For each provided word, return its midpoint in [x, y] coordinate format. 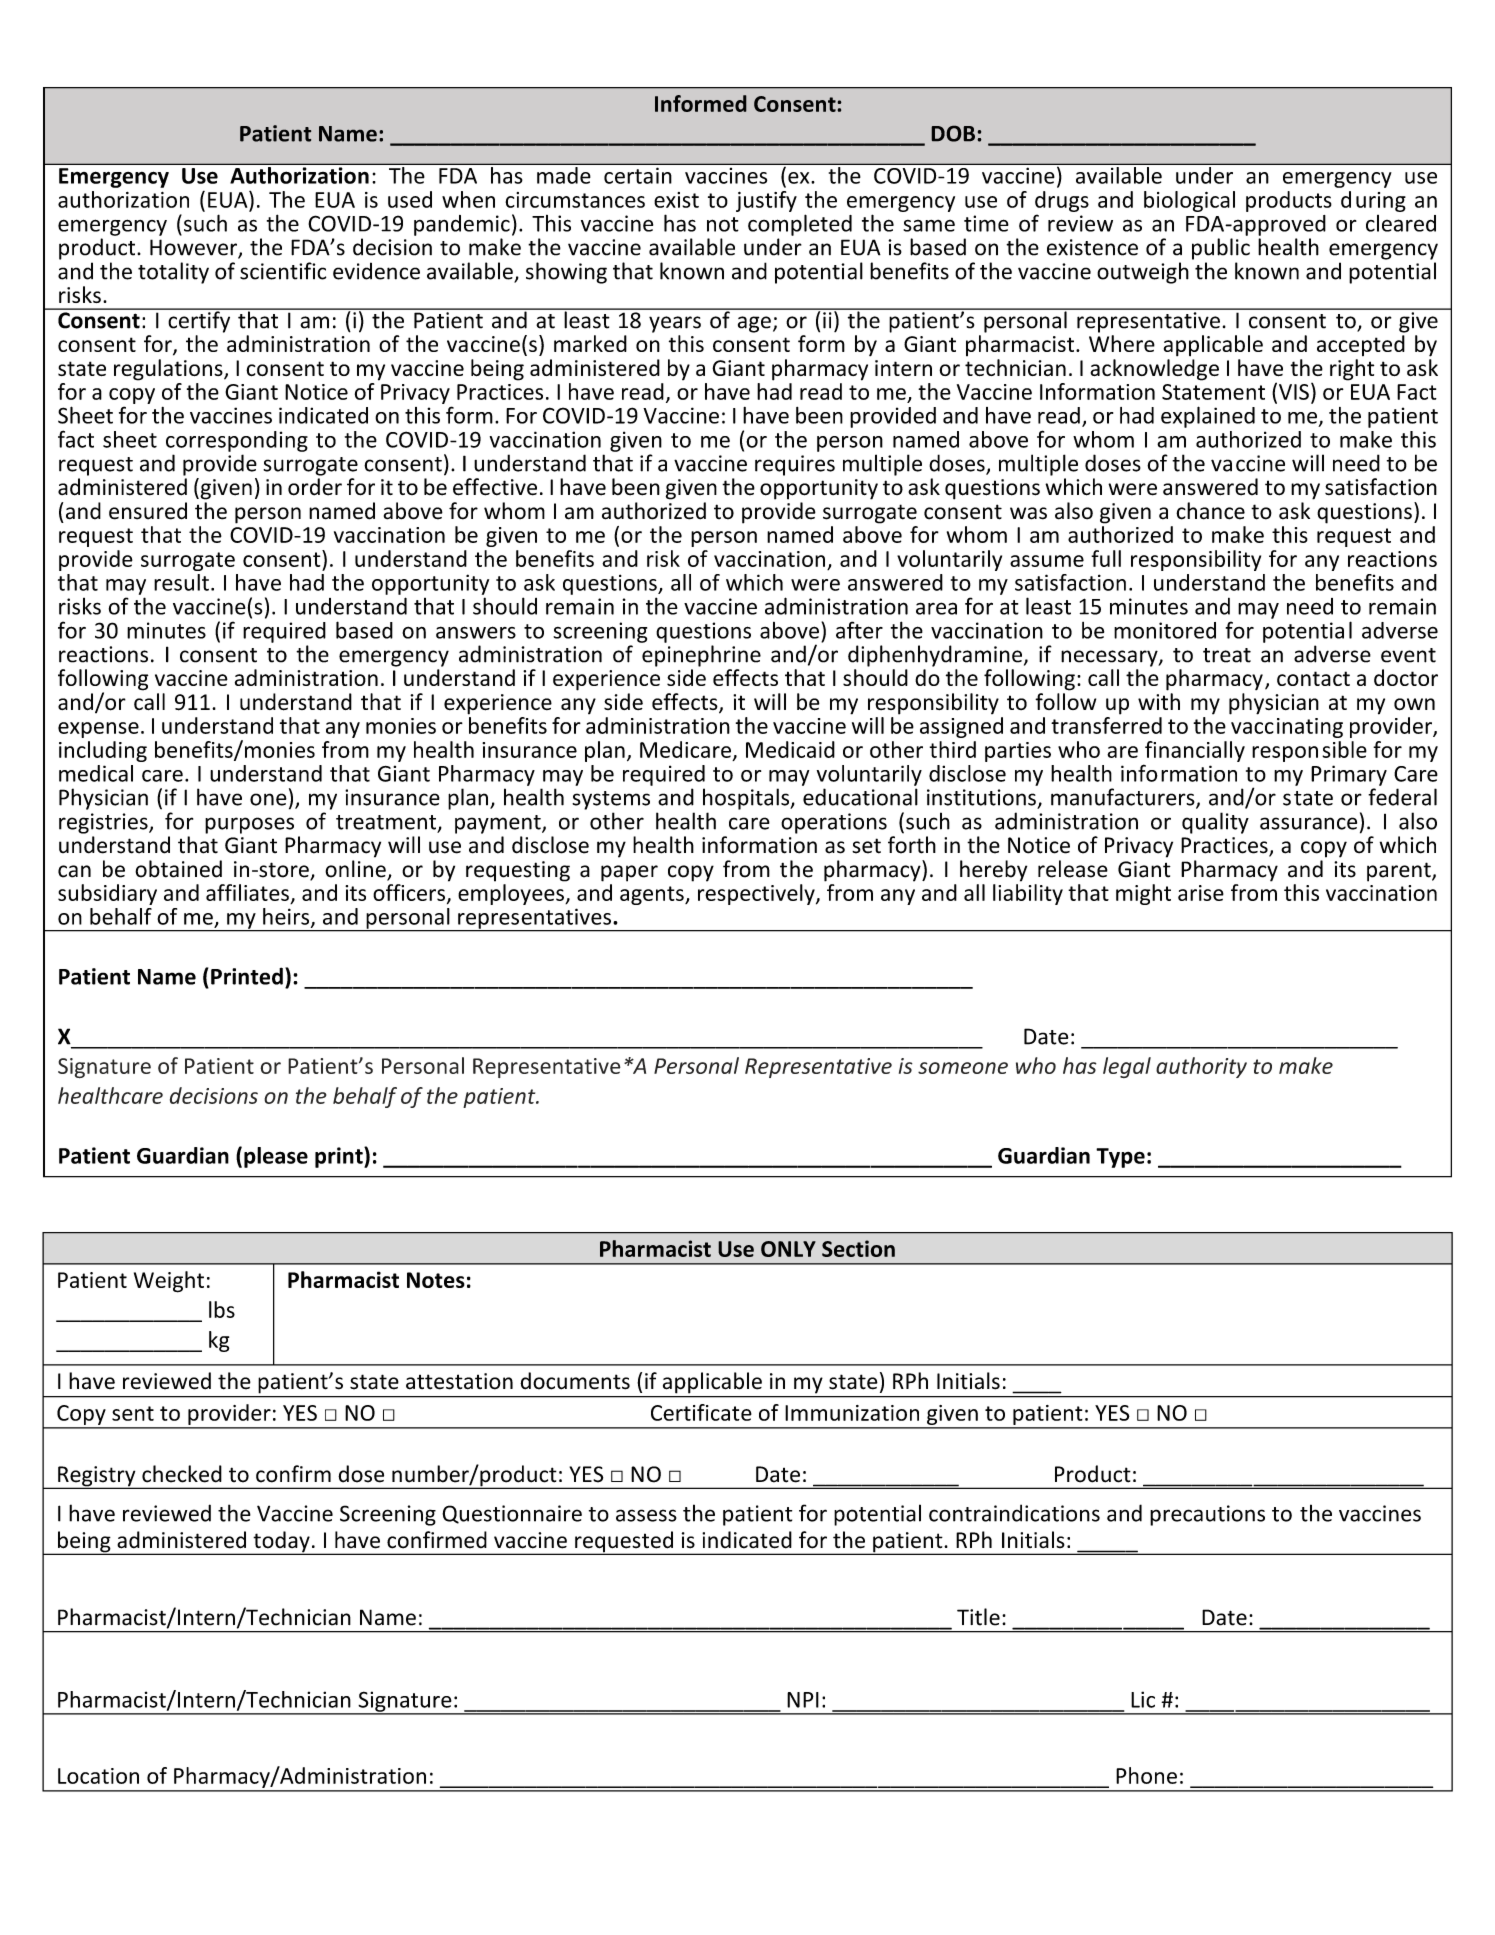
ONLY [788, 1249]
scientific [283, 271]
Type [1120, 1158]
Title [978, 1617]
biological [1189, 201]
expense [98, 730]
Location [98, 1776]
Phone [1146, 1775]
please [276, 1157]
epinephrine [701, 656]
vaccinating [1287, 728]
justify [766, 201]
